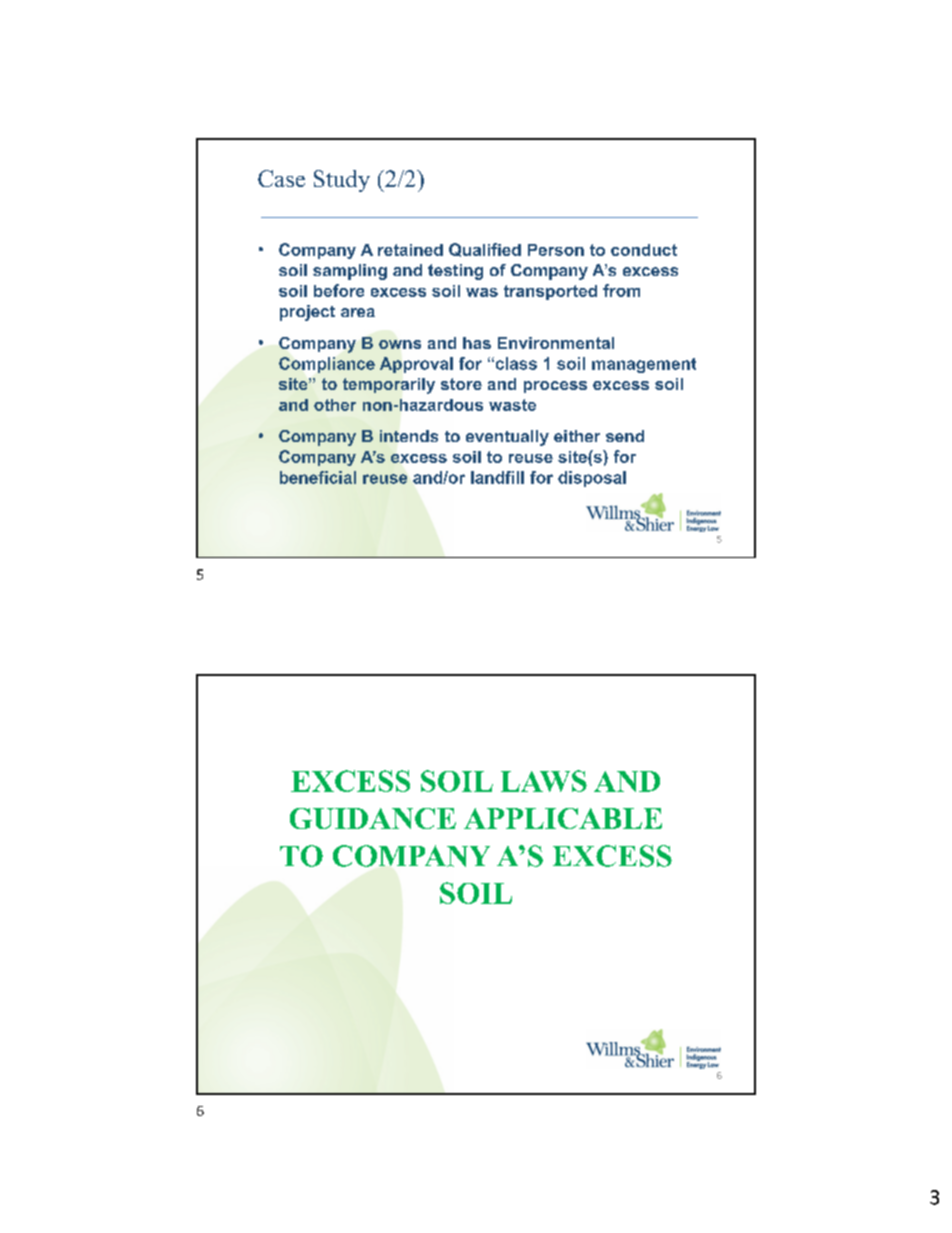  What do you see at coordinates (544, 781) in the image?
I see `LAWS` at bounding box center [544, 781].
